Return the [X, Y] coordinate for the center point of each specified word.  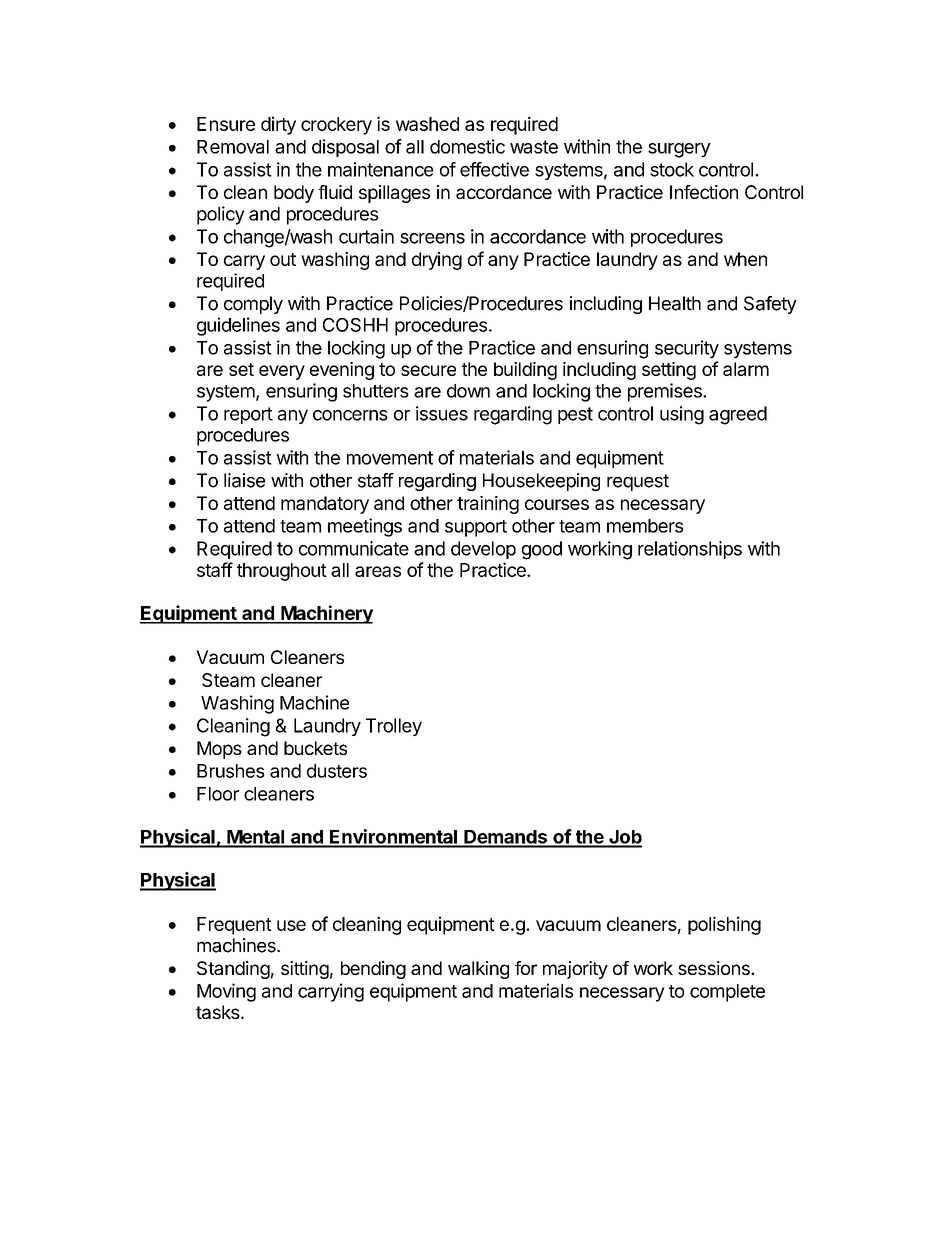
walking [478, 970]
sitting [305, 970]
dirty [278, 125]
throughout [282, 572]
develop [483, 550]
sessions [715, 968]
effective [494, 169]
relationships [690, 550]
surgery [679, 150]
